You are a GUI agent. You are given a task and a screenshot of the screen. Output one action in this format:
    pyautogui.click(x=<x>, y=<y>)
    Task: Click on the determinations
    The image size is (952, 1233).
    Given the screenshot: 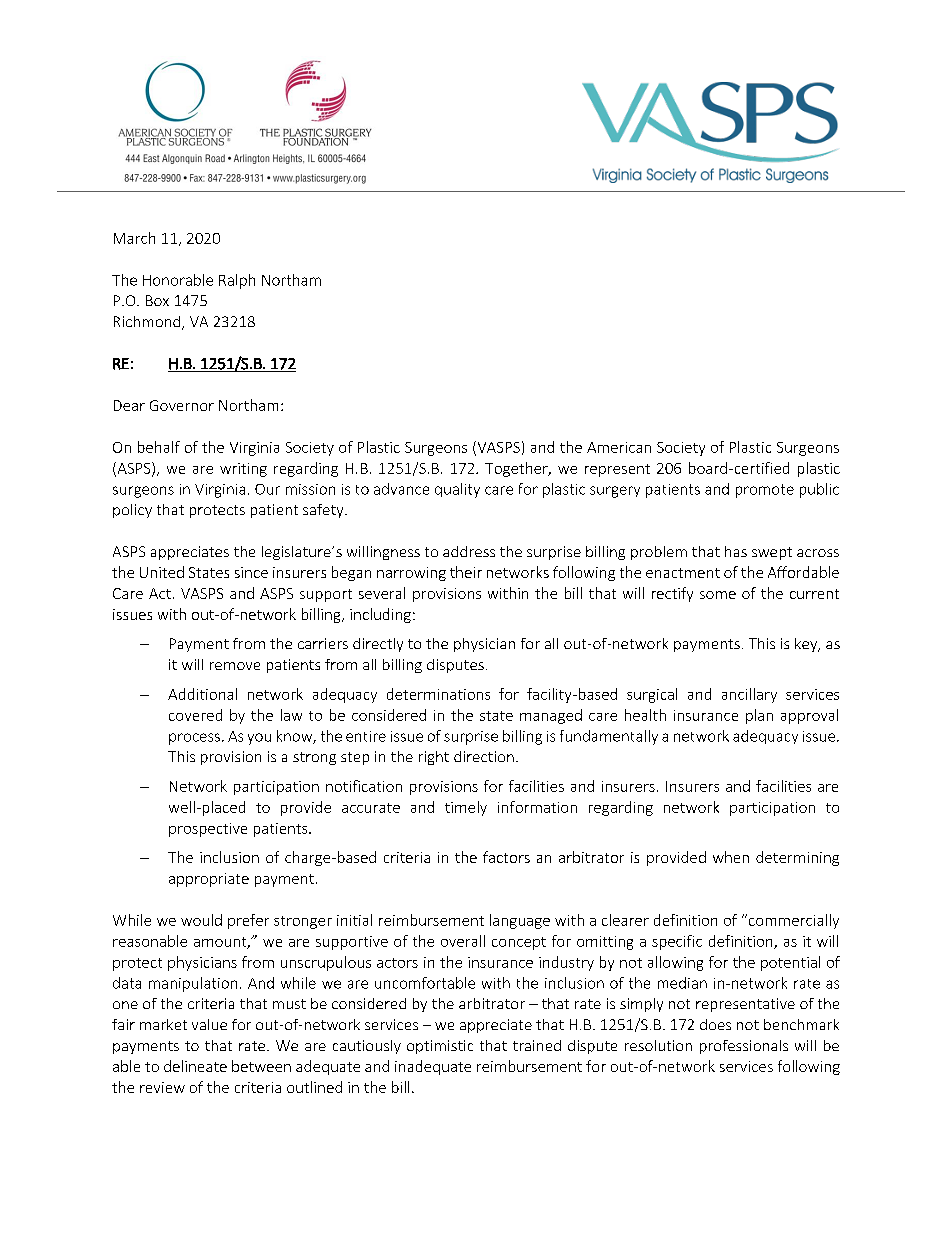 What is the action you would take?
    pyautogui.click(x=438, y=694)
